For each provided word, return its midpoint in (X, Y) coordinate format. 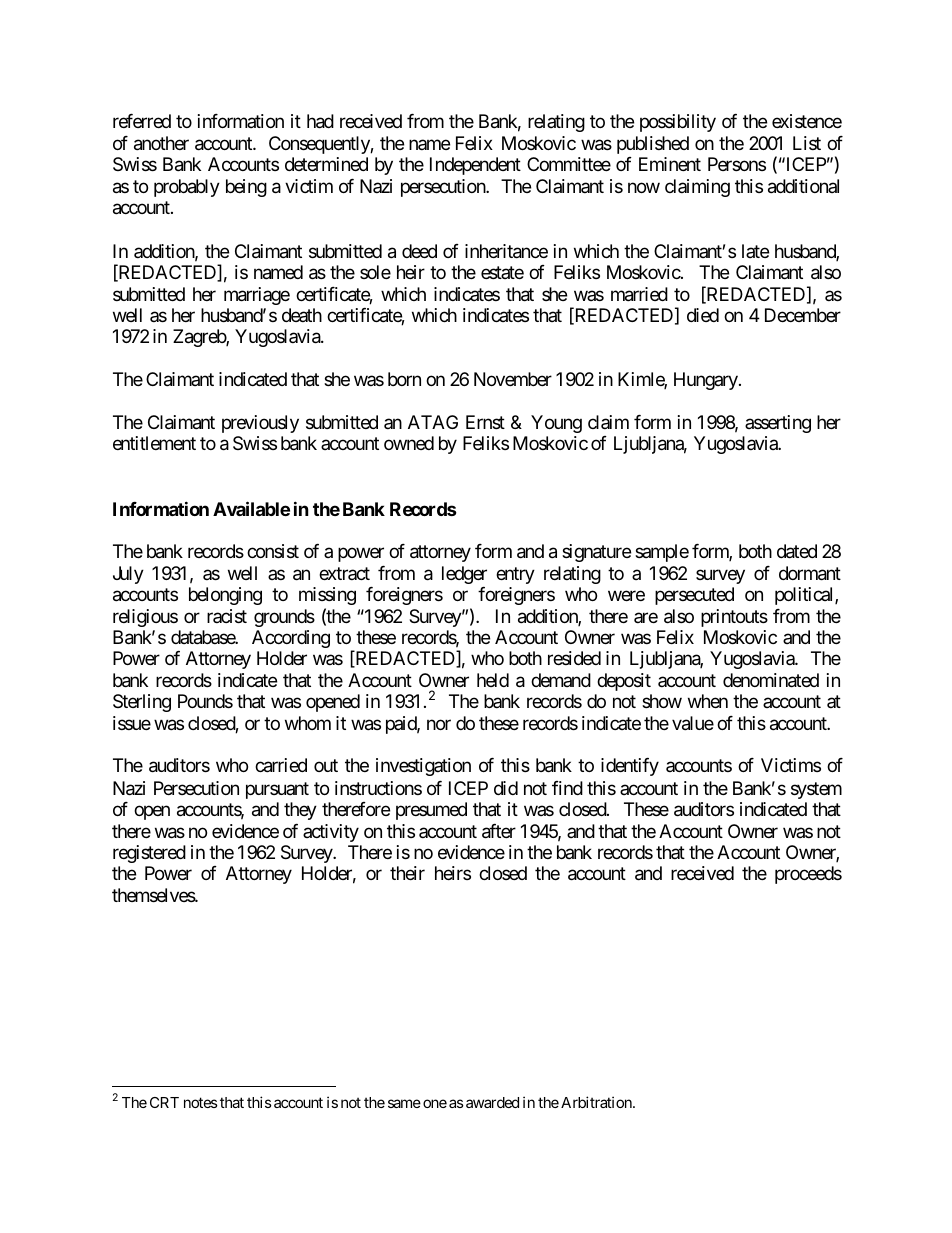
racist (227, 616)
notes (201, 1102)
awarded (492, 1102)
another (161, 143)
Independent (475, 166)
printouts (734, 618)
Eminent (670, 164)
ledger (464, 575)
